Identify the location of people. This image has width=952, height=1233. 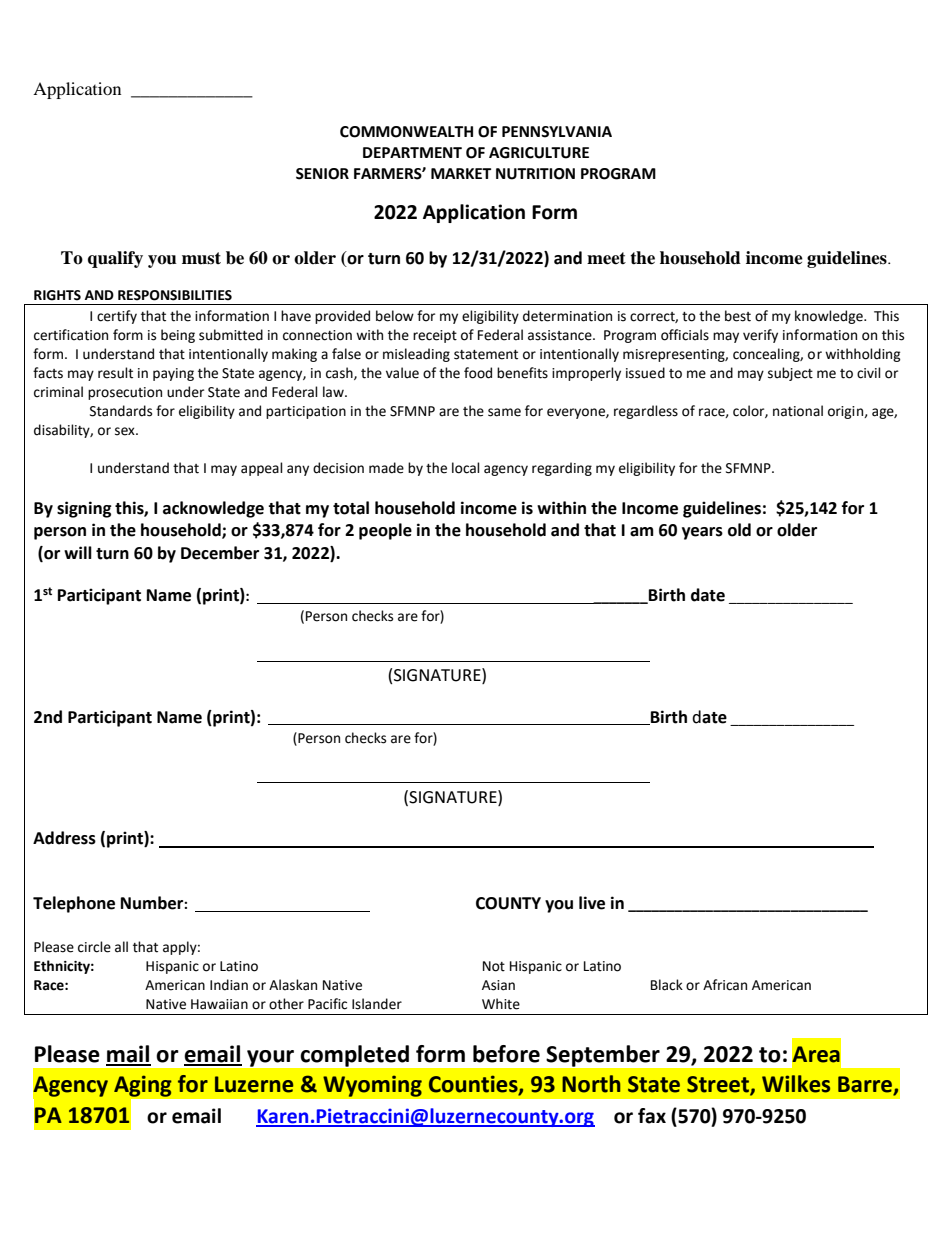
(385, 531).
